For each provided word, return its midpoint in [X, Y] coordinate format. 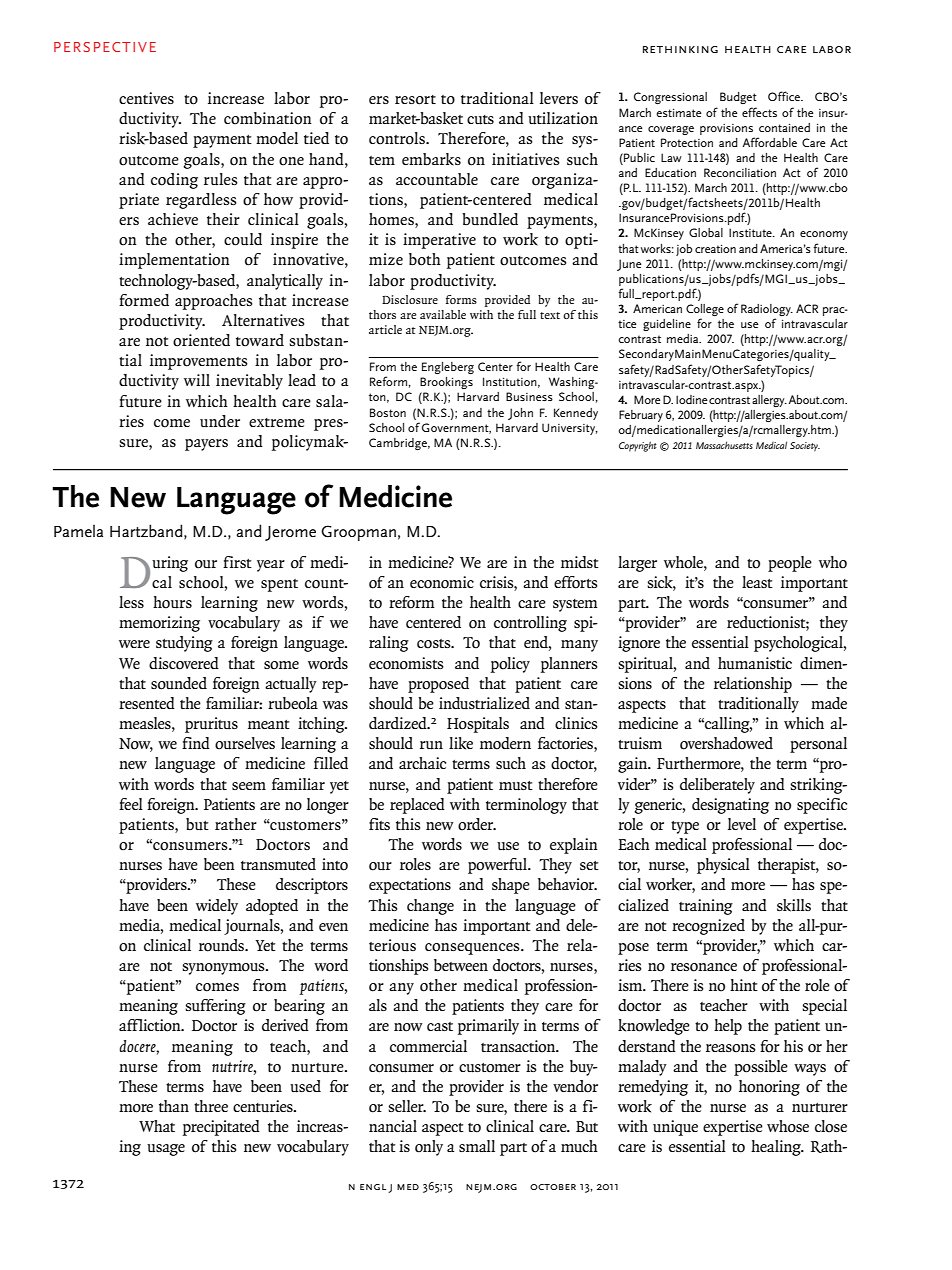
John [520, 414]
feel [131, 804]
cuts [480, 120]
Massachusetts [724, 445]
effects [759, 112]
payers [206, 445]
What [157, 1126]
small [477, 1146]
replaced [417, 806]
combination [268, 118]
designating [730, 806]
